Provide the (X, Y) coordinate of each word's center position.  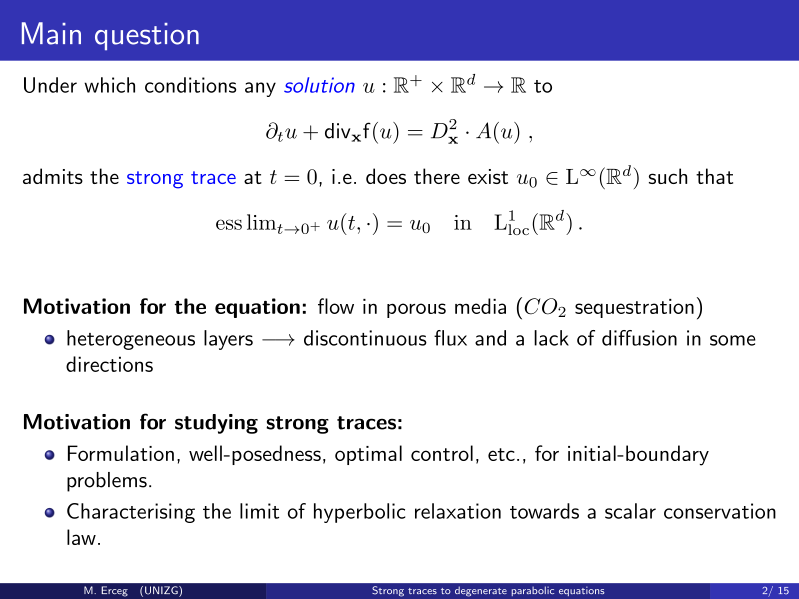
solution (319, 85)
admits (53, 176)
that (714, 176)
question (147, 37)
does (386, 176)
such (668, 176)
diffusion (639, 338)
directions (109, 364)
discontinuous (365, 338)
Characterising (131, 513)
